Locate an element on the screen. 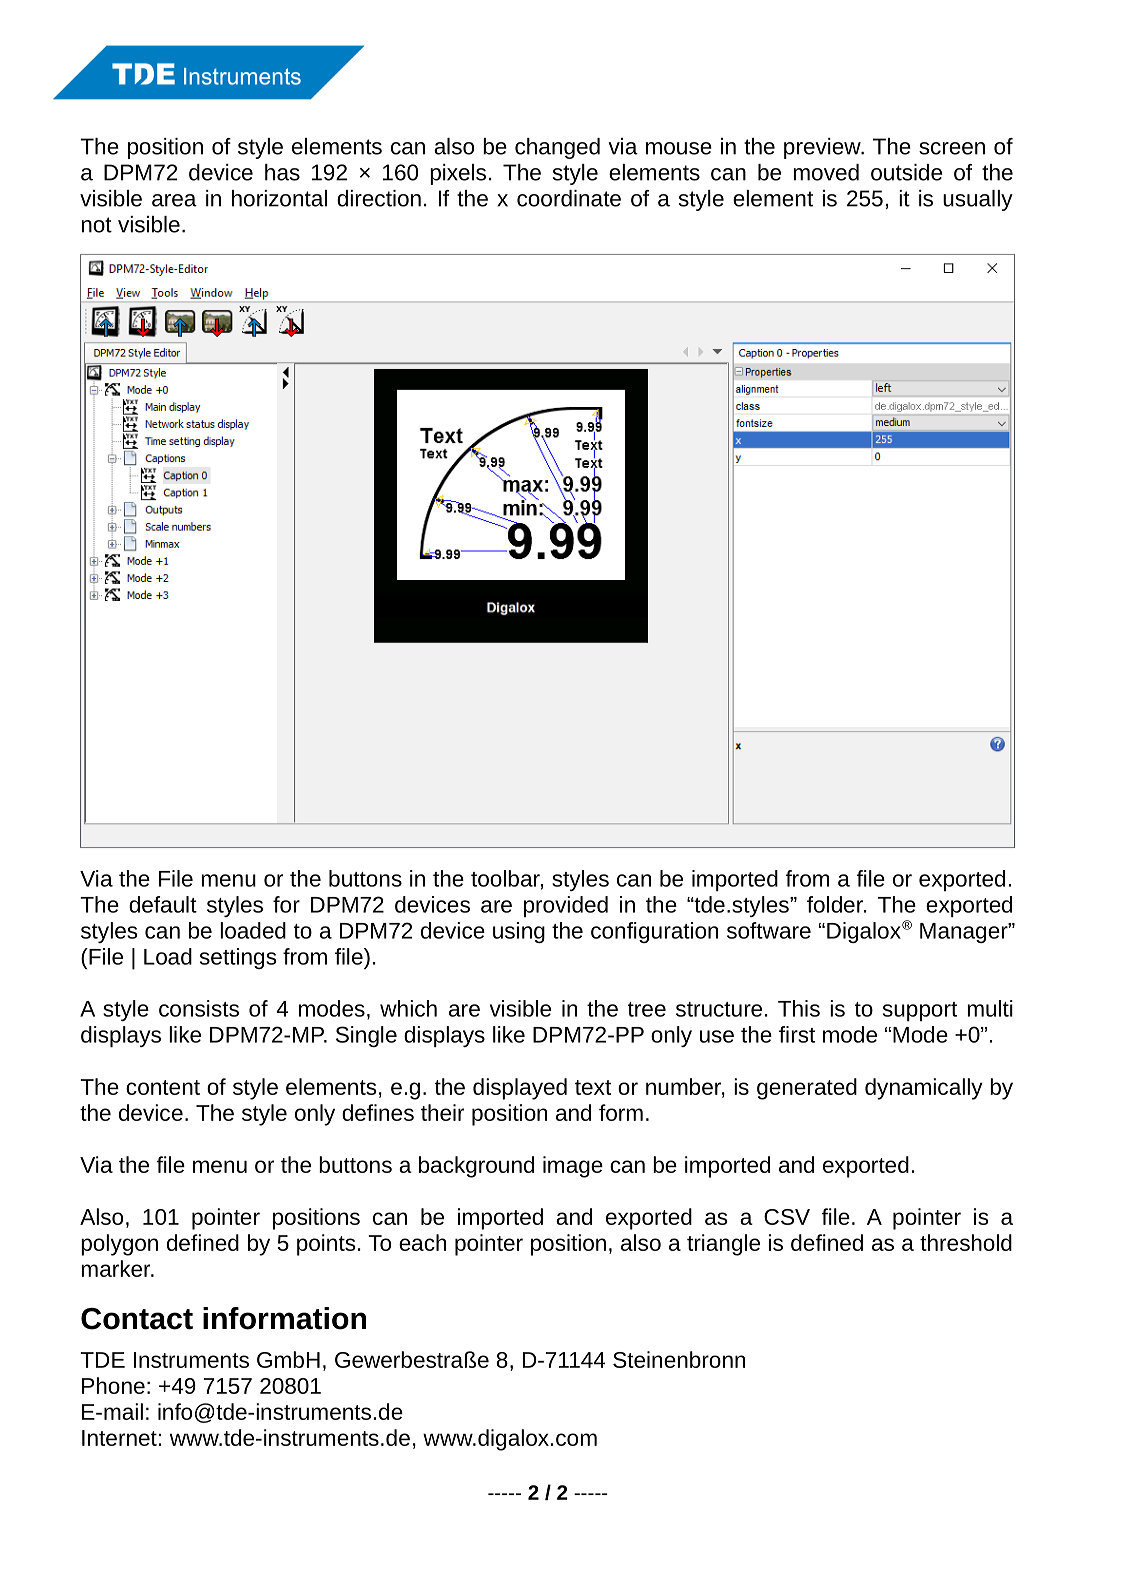 The width and height of the screenshot is (1122, 1587). support is located at coordinates (920, 1011).
